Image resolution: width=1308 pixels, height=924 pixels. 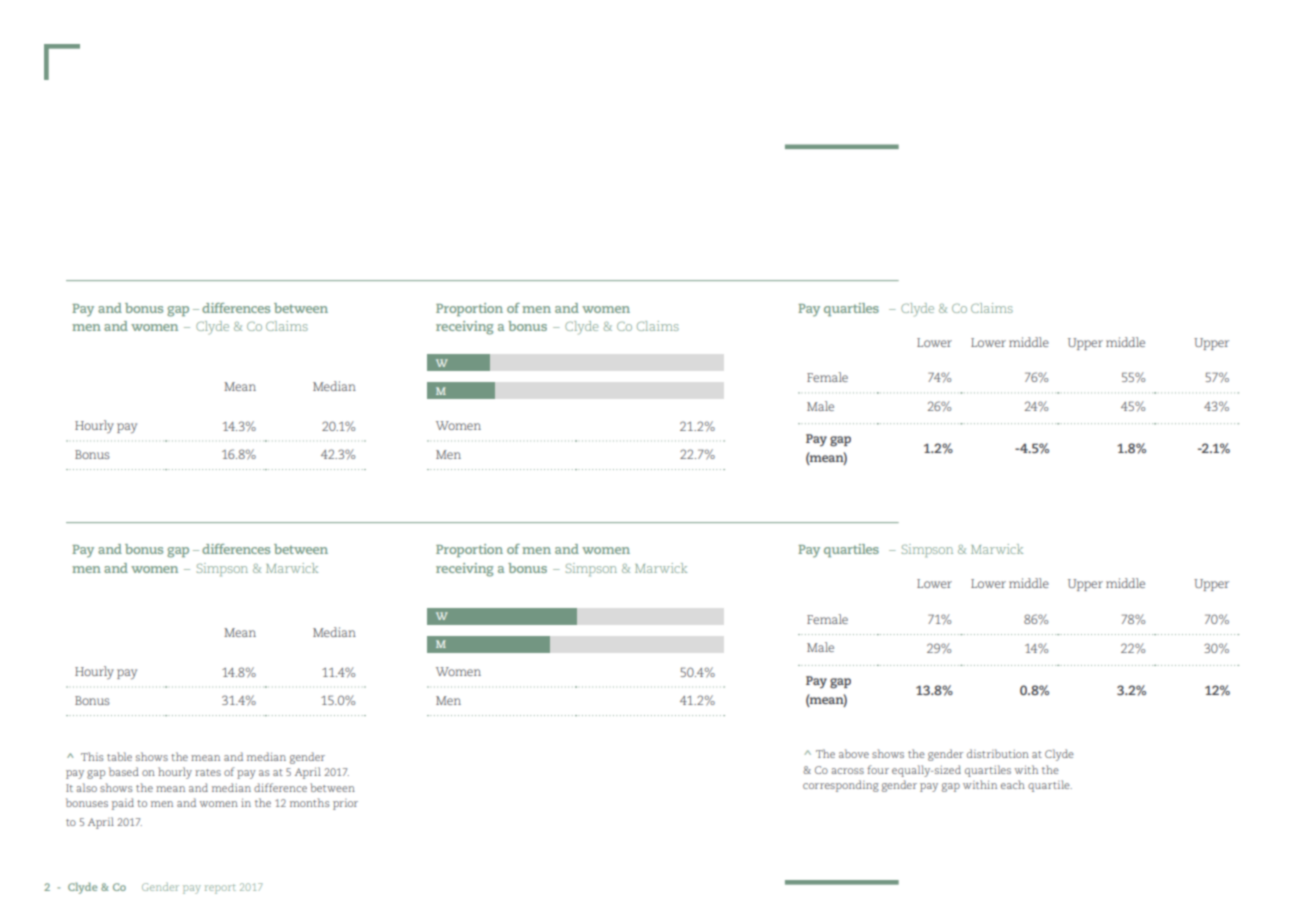 I want to click on above, so click(x=854, y=753).
